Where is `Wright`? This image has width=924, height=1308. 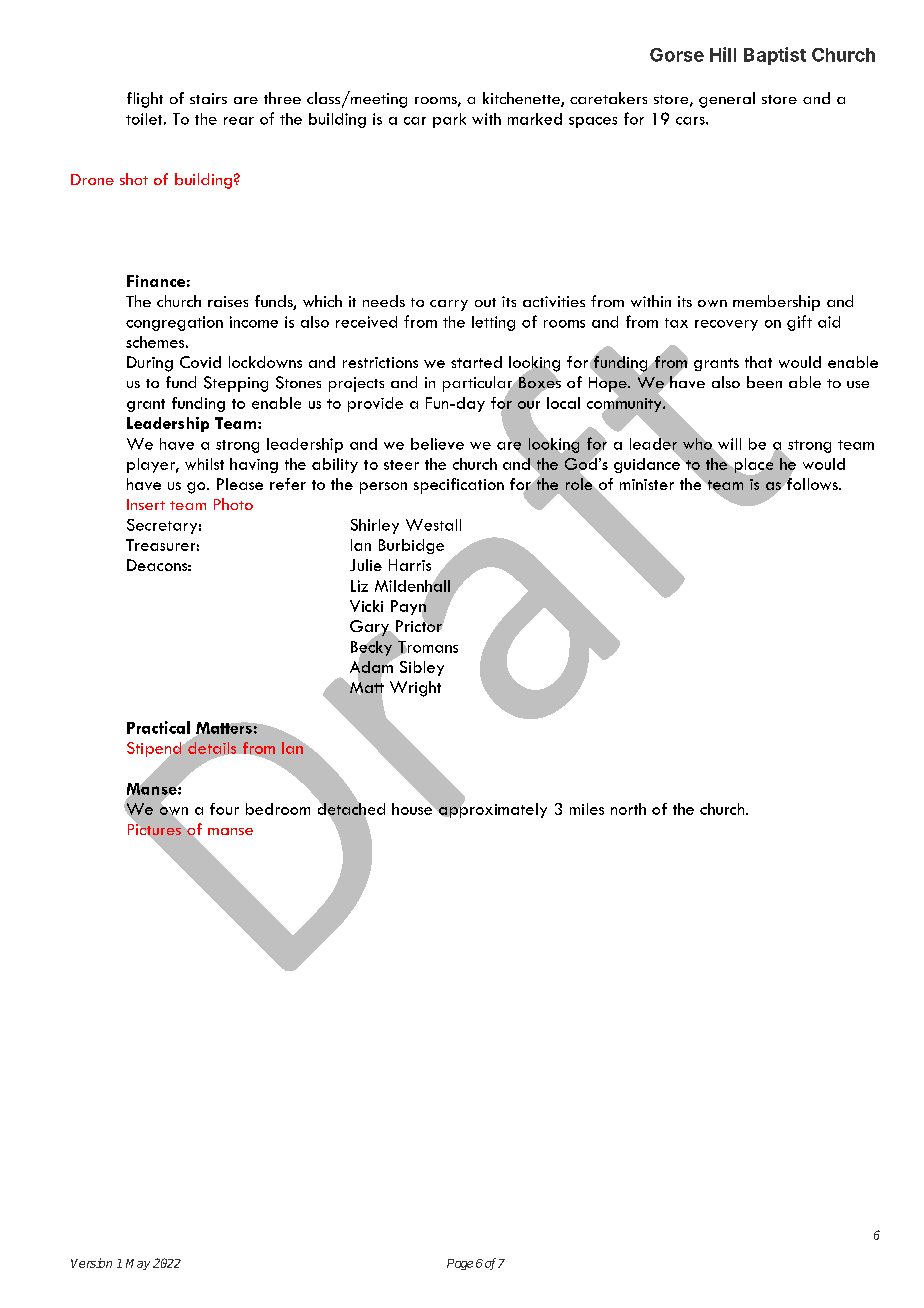 Wright is located at coordinates (415, 689).
